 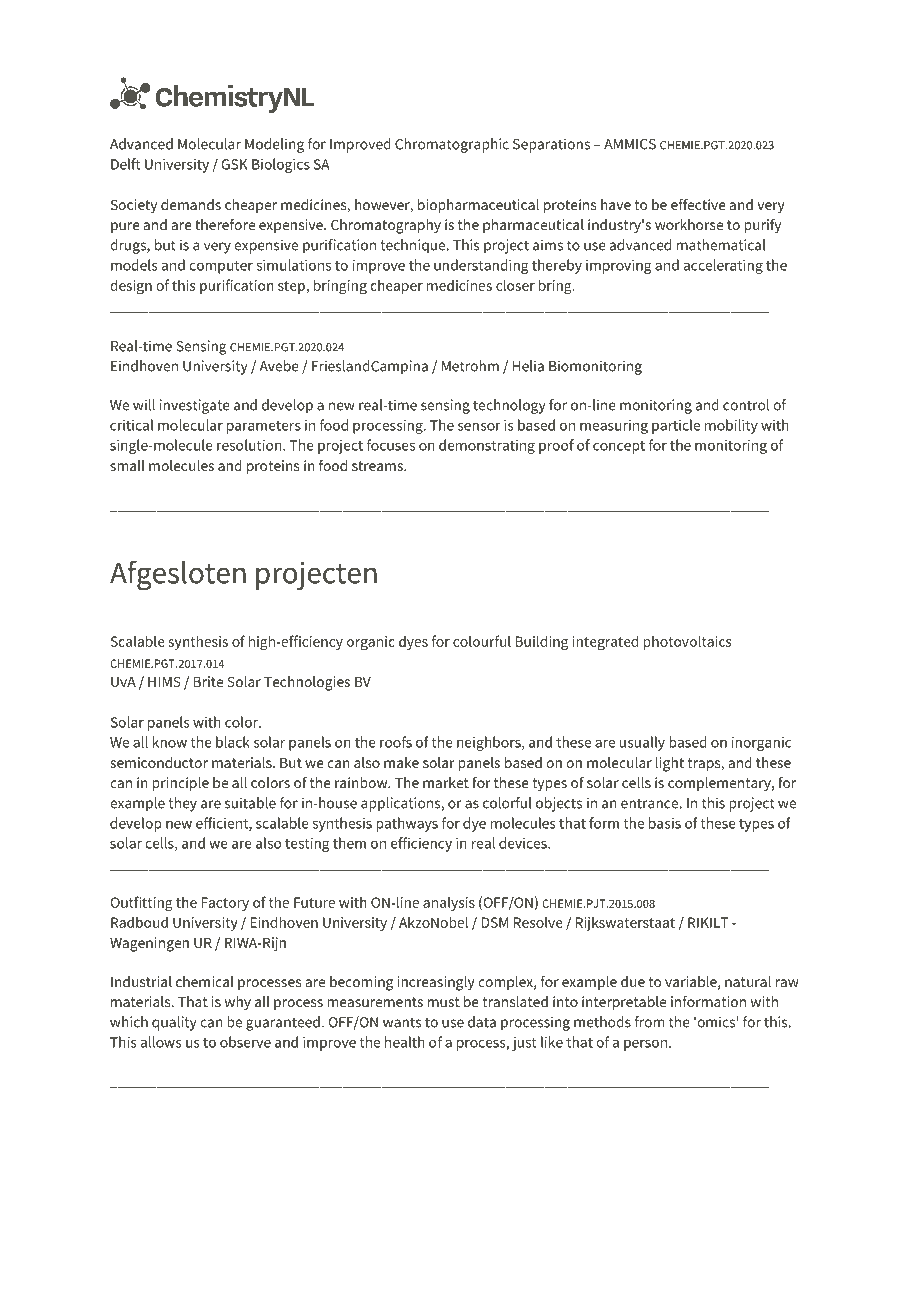 I want to click on quality, so click(x=174, y=1023).
